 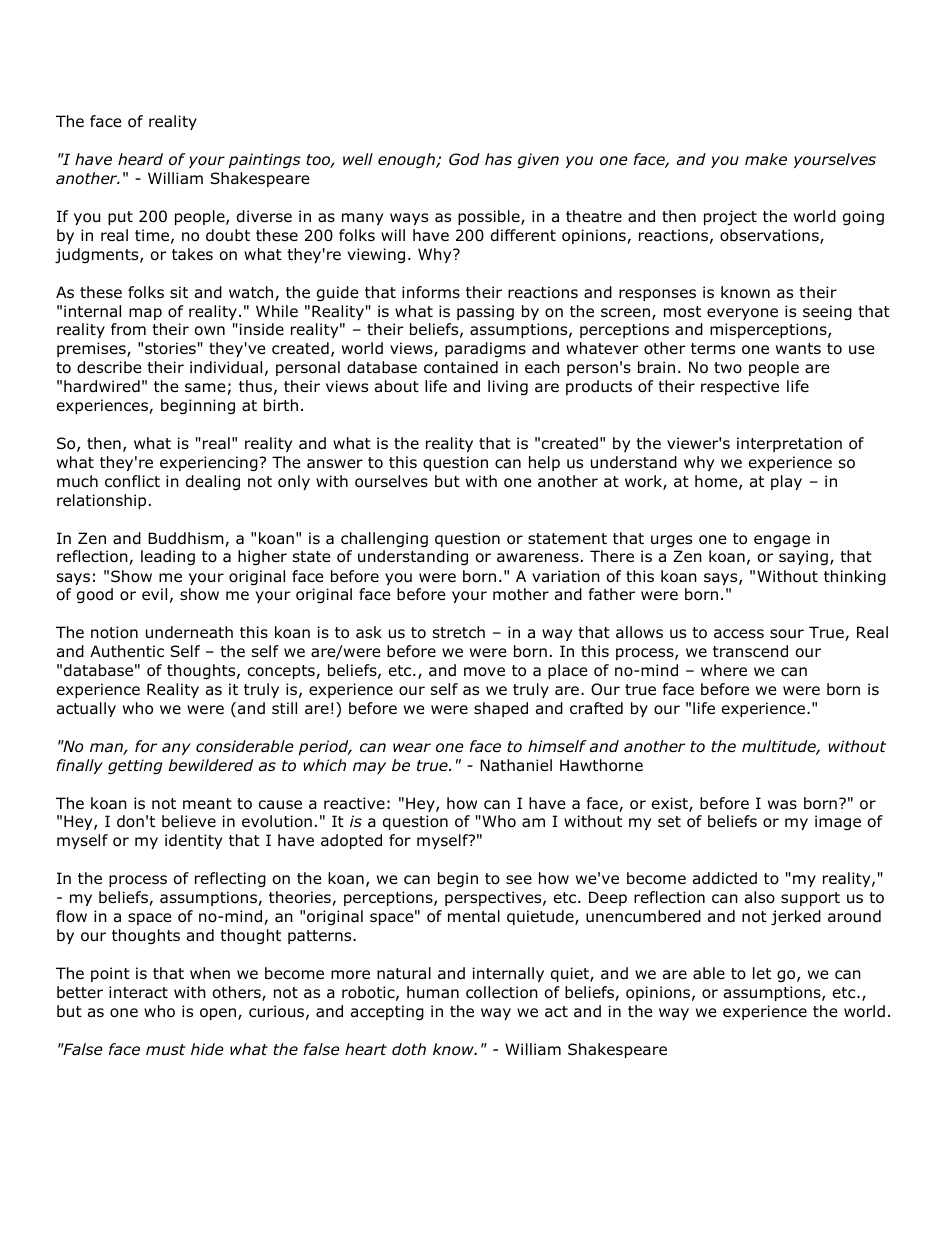 I want to click on wear, so click(x=412, y=748).
